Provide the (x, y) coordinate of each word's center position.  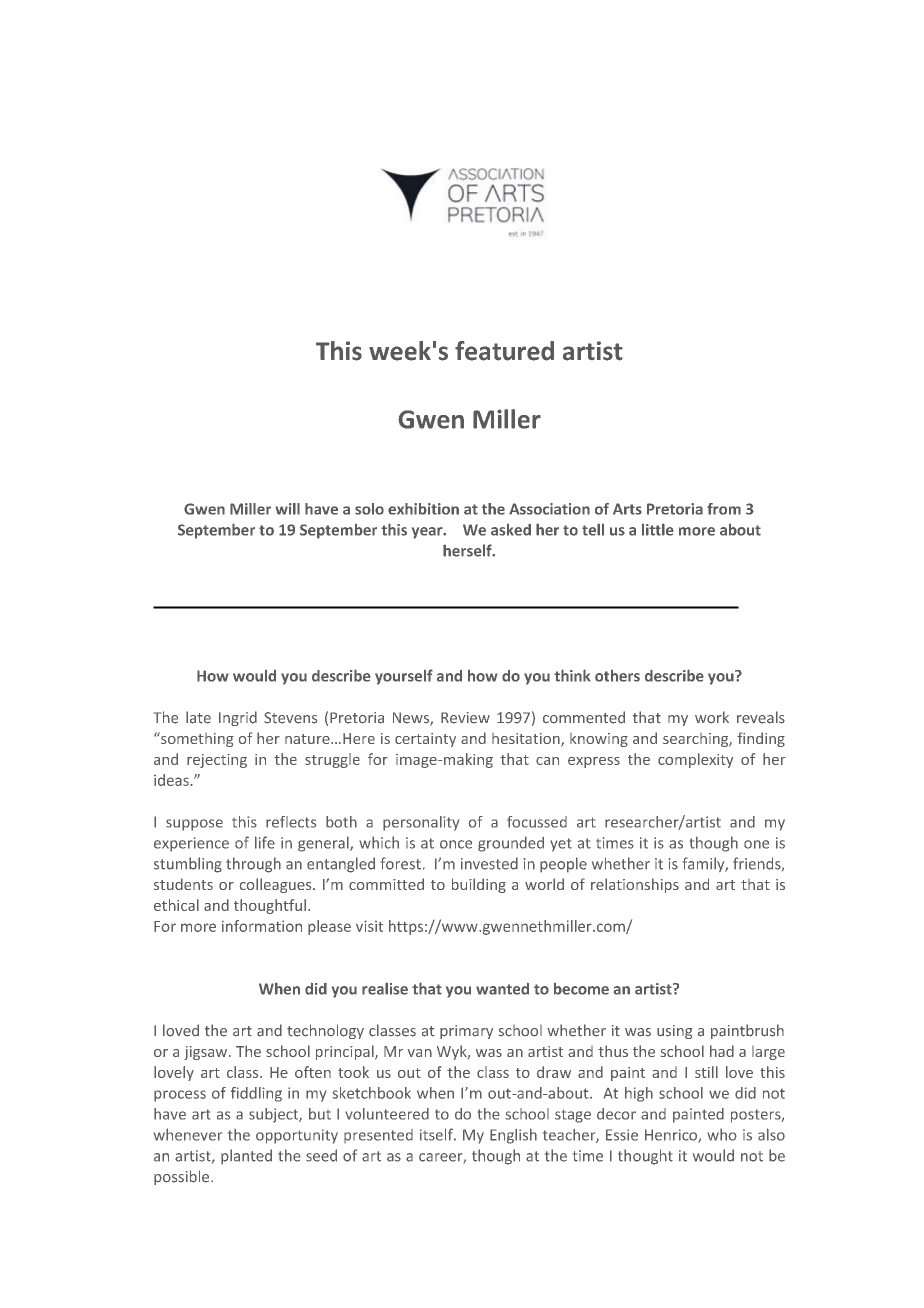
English (513, 1136)
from (724, 509)
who (722, 1135)
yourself (404, 677)
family (705, 864)
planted (246, 1156)
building (479, 885)
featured (504, 351)
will (288, 509)
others (617, 676)
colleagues (277, 885)
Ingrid (238, 718)
